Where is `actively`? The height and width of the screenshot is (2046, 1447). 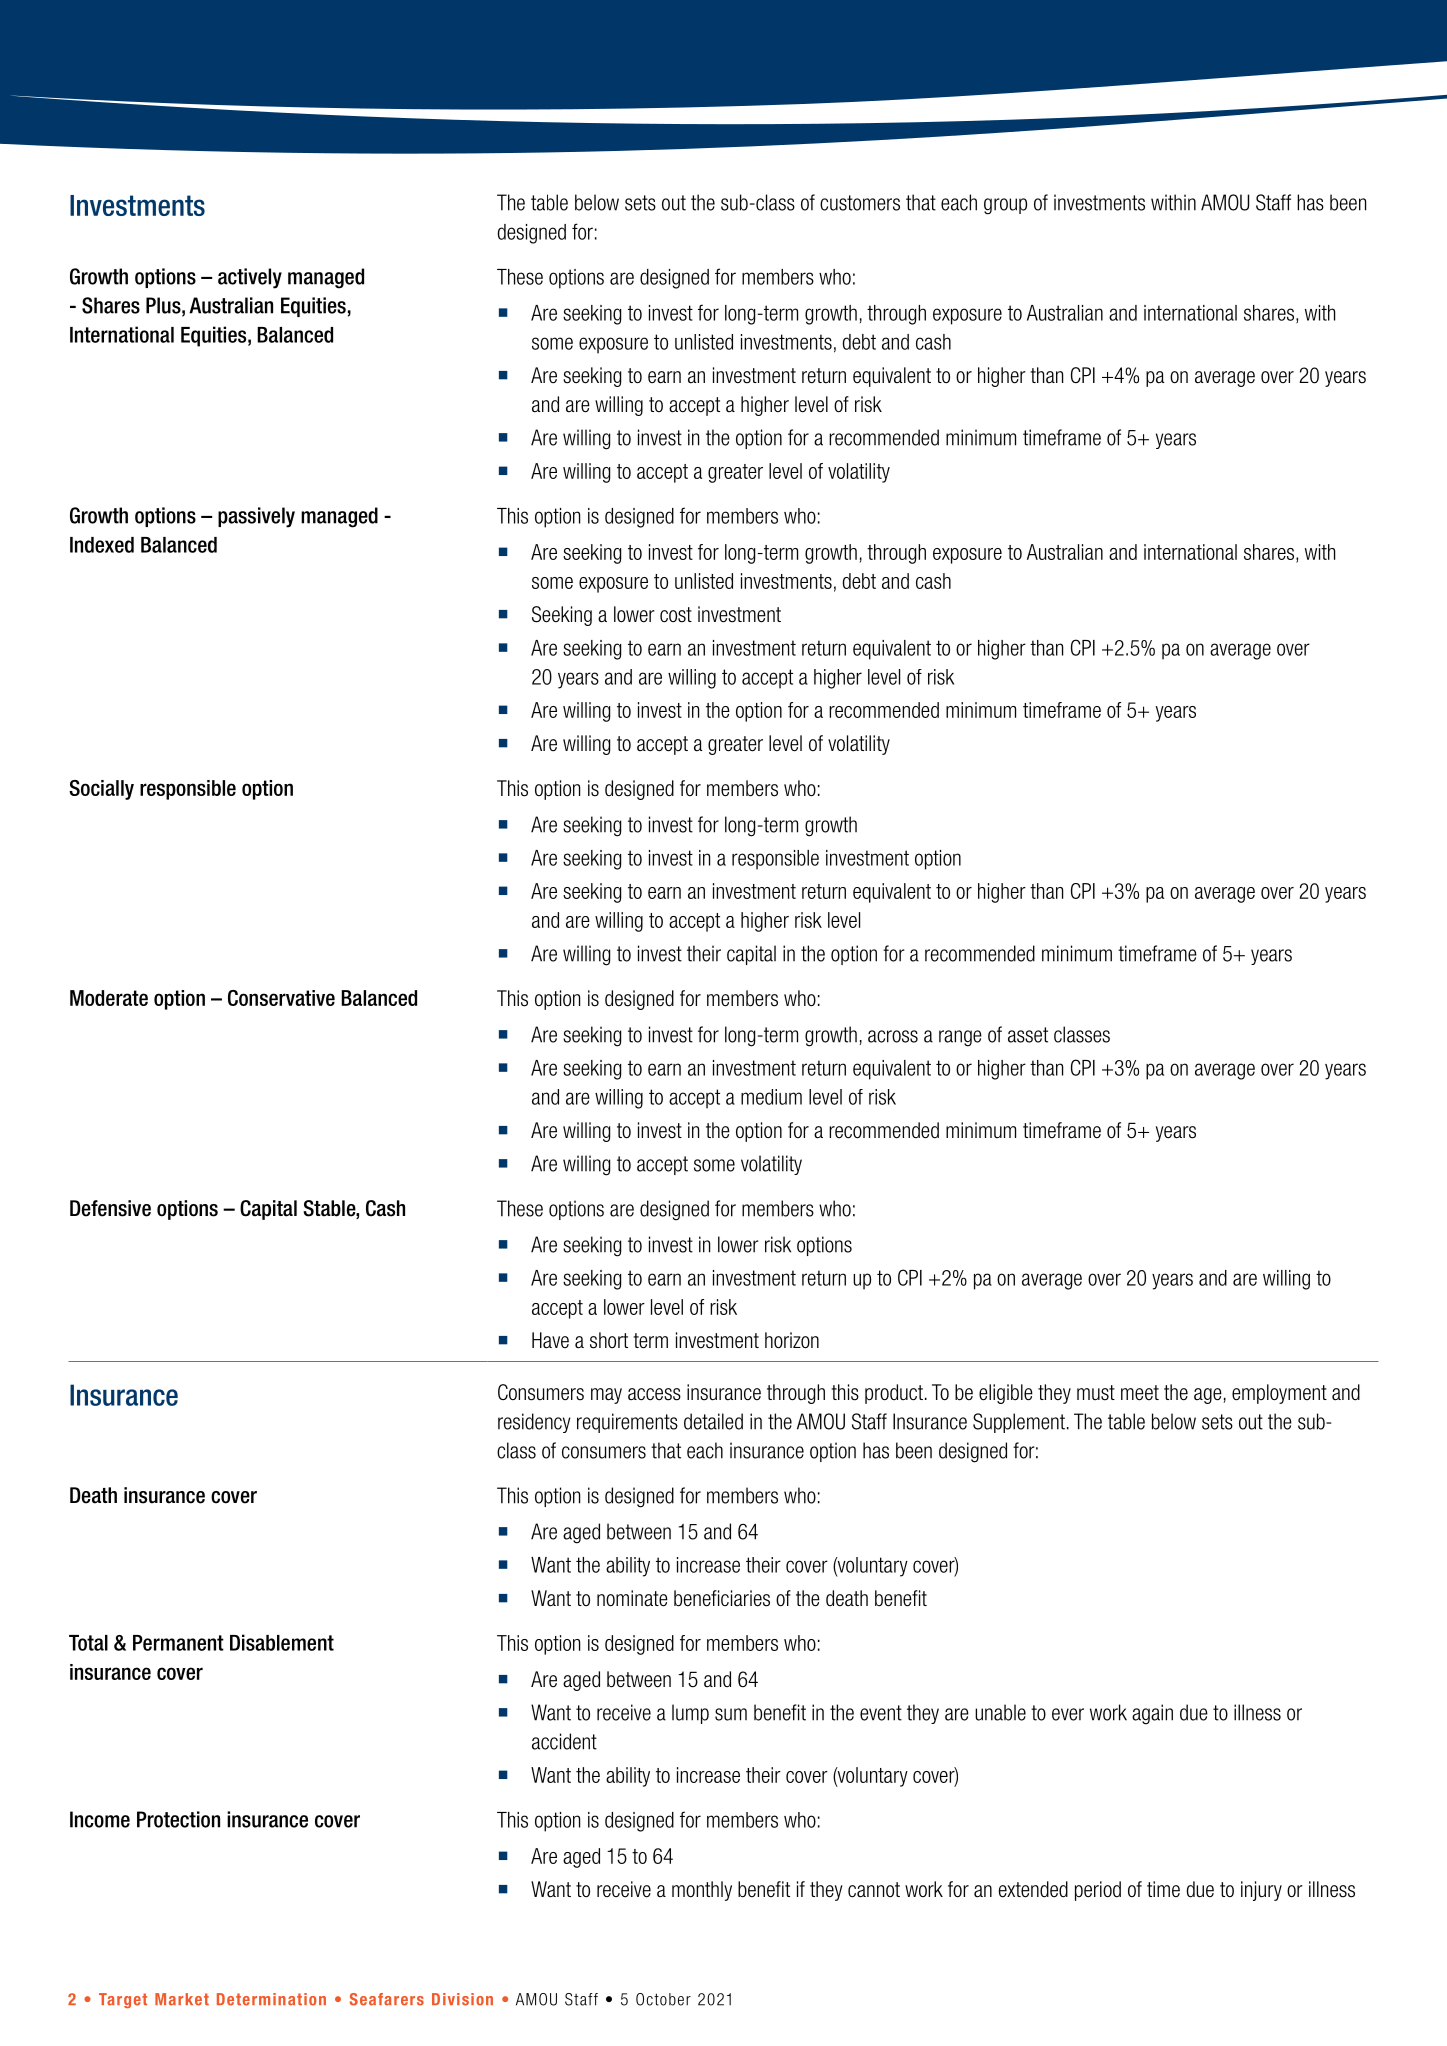
actively is located at coordinates (250, 278).
